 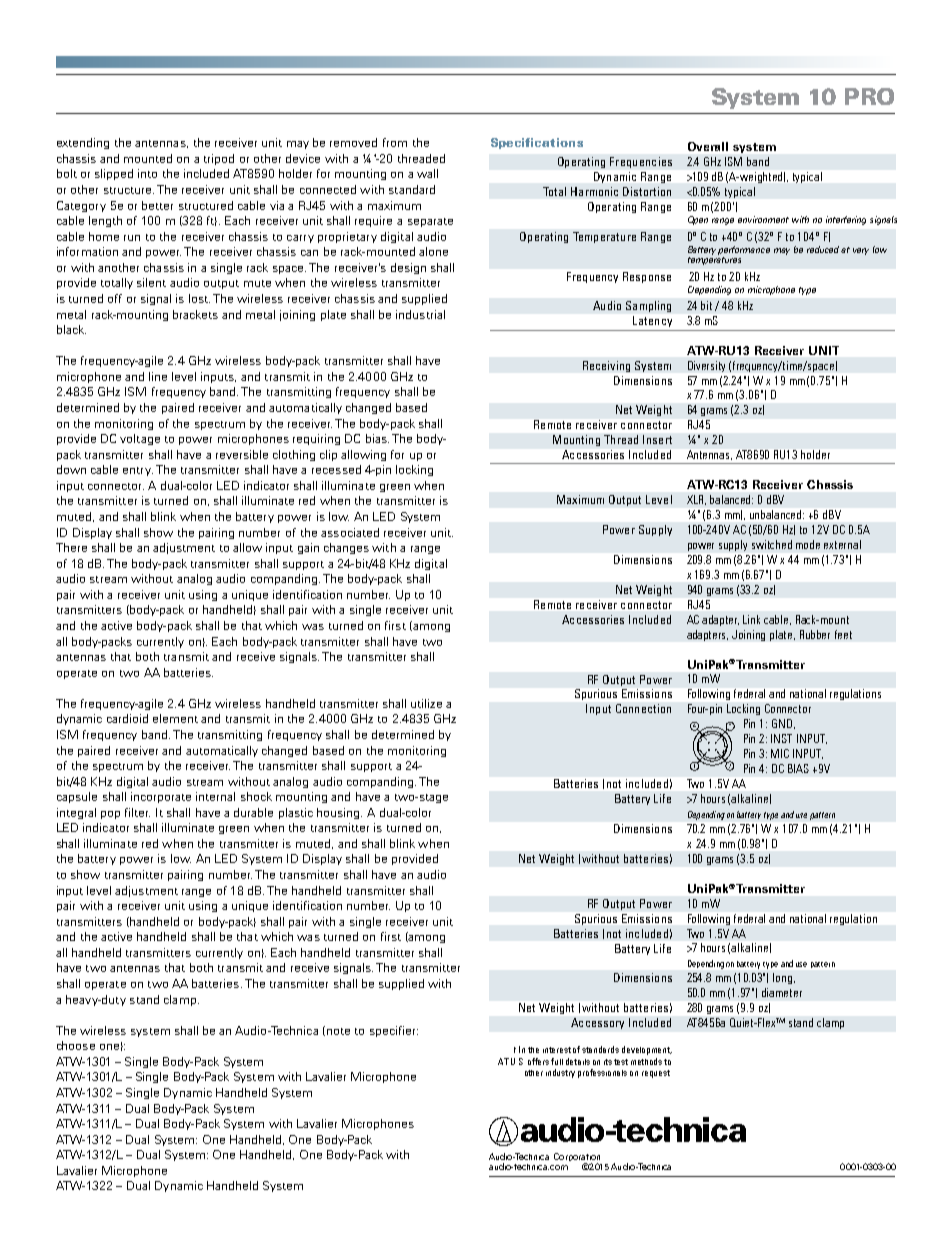 I want to click on wall, so click(x=427, y=173).
